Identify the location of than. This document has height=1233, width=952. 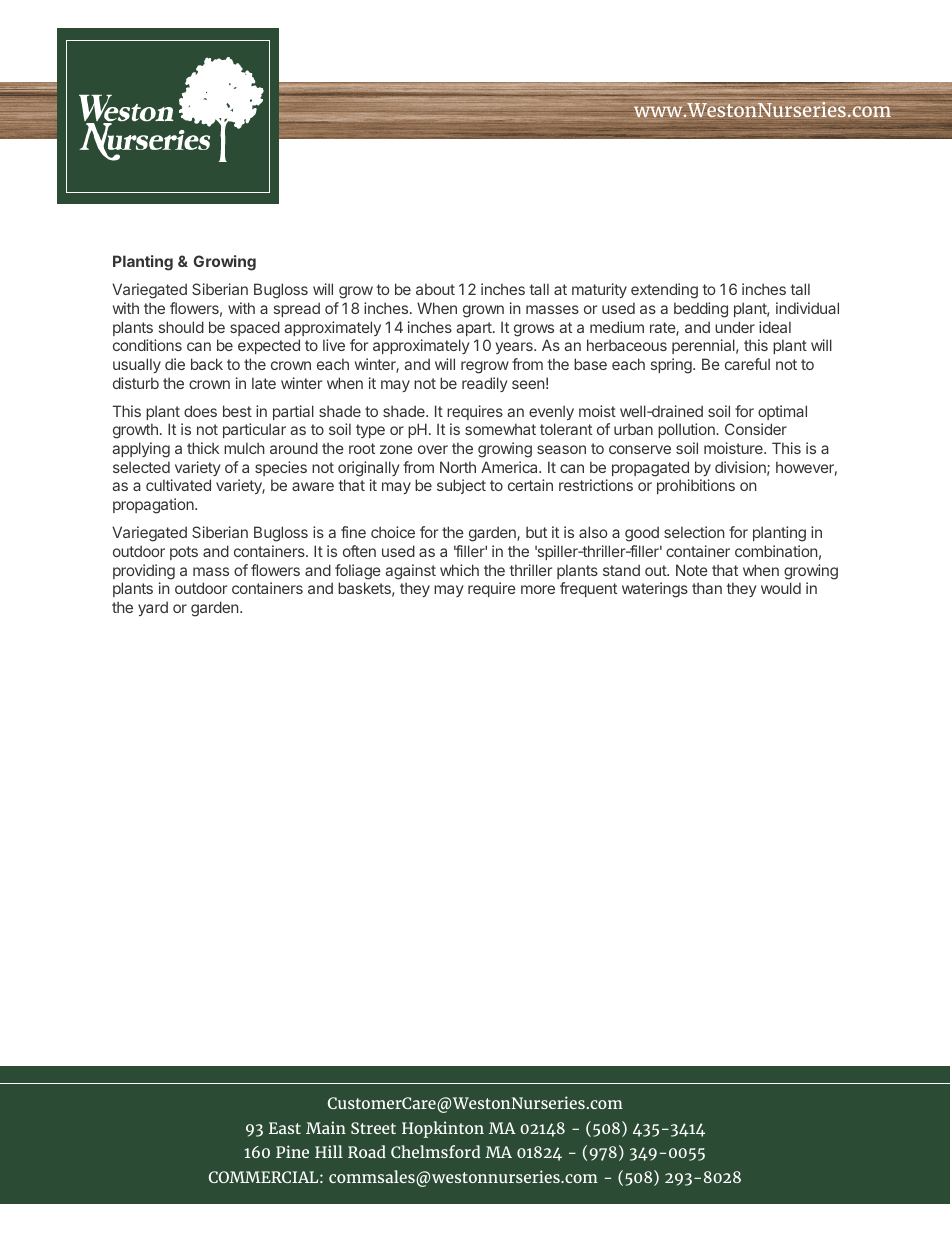
(707, 588).
